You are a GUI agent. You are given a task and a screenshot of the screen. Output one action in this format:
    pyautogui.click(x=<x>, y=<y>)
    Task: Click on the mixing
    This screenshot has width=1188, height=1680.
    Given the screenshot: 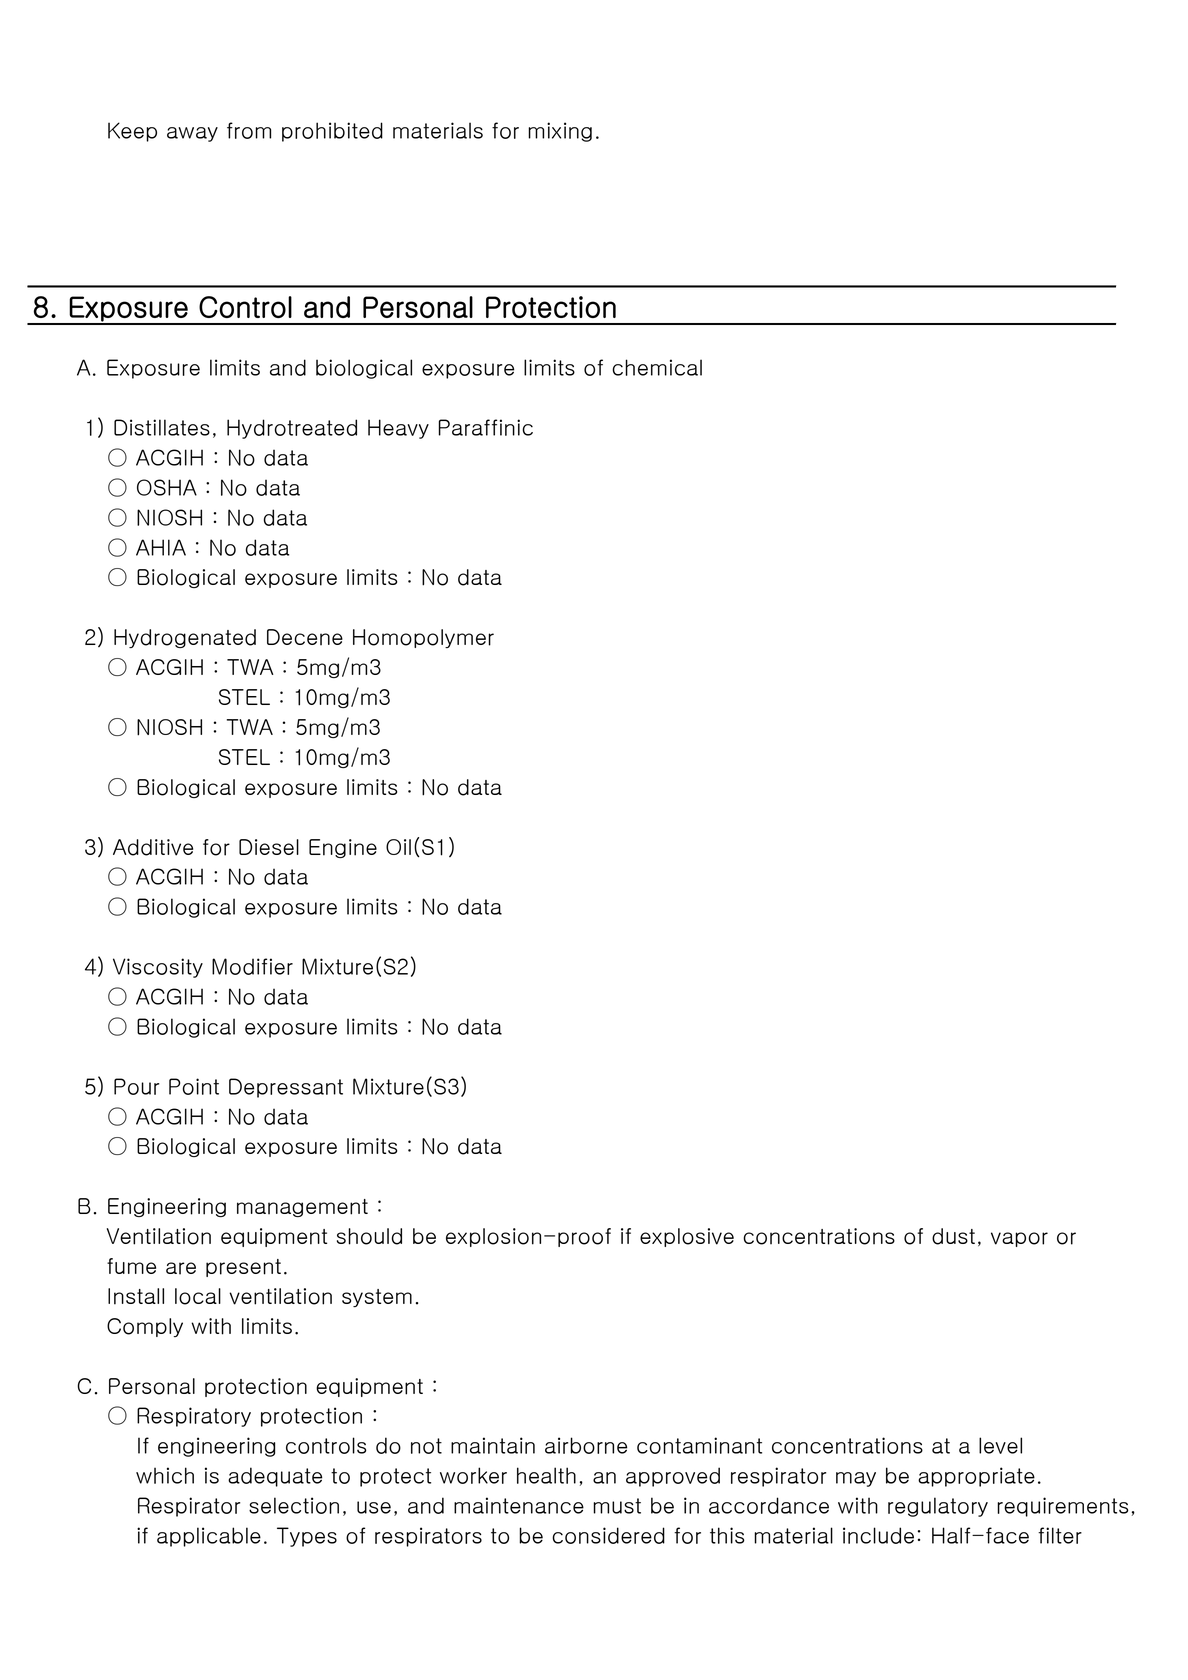 What is the action you would take?
    pyautogui.click(x=560, y=132)
